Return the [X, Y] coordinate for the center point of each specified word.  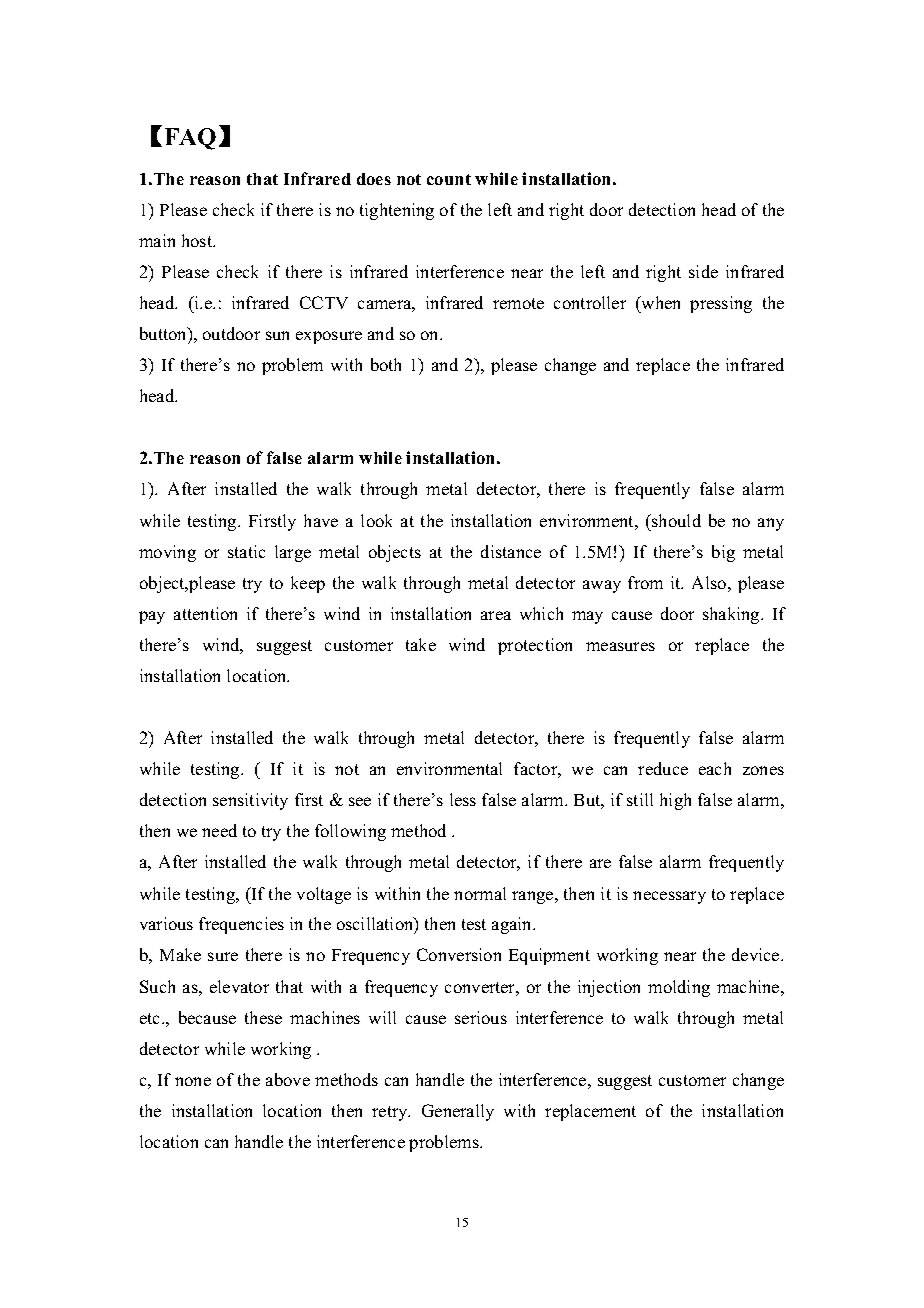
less [463, 799]
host [198, 240]
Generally [458, 1112]
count [449, 179]
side [703, 271]
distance [511, 551]
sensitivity [250, 801]
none [193, 1081]
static [246, 551]
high [675, 801]
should [675, 520]
